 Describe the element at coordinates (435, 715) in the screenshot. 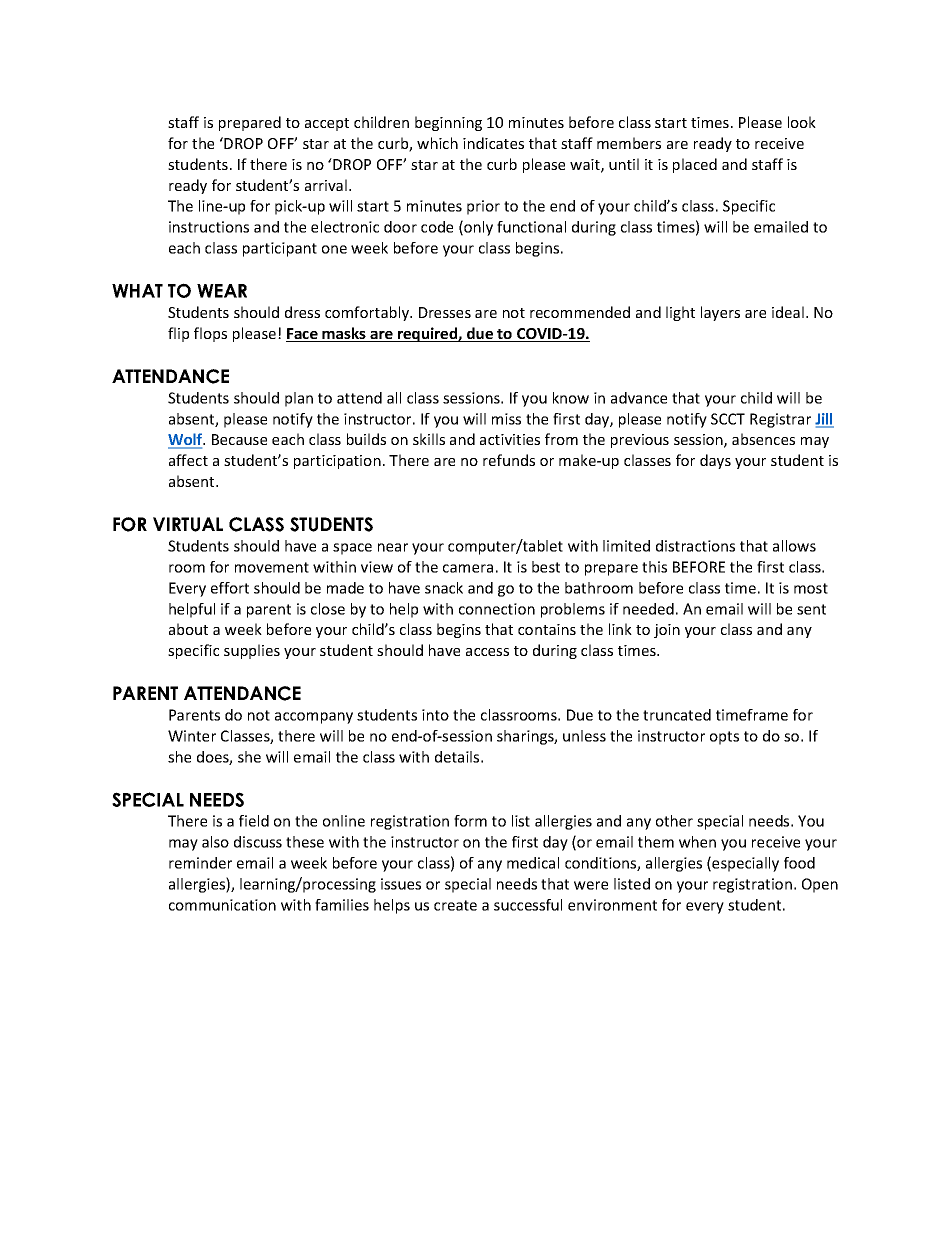

I see `into` at that location.
